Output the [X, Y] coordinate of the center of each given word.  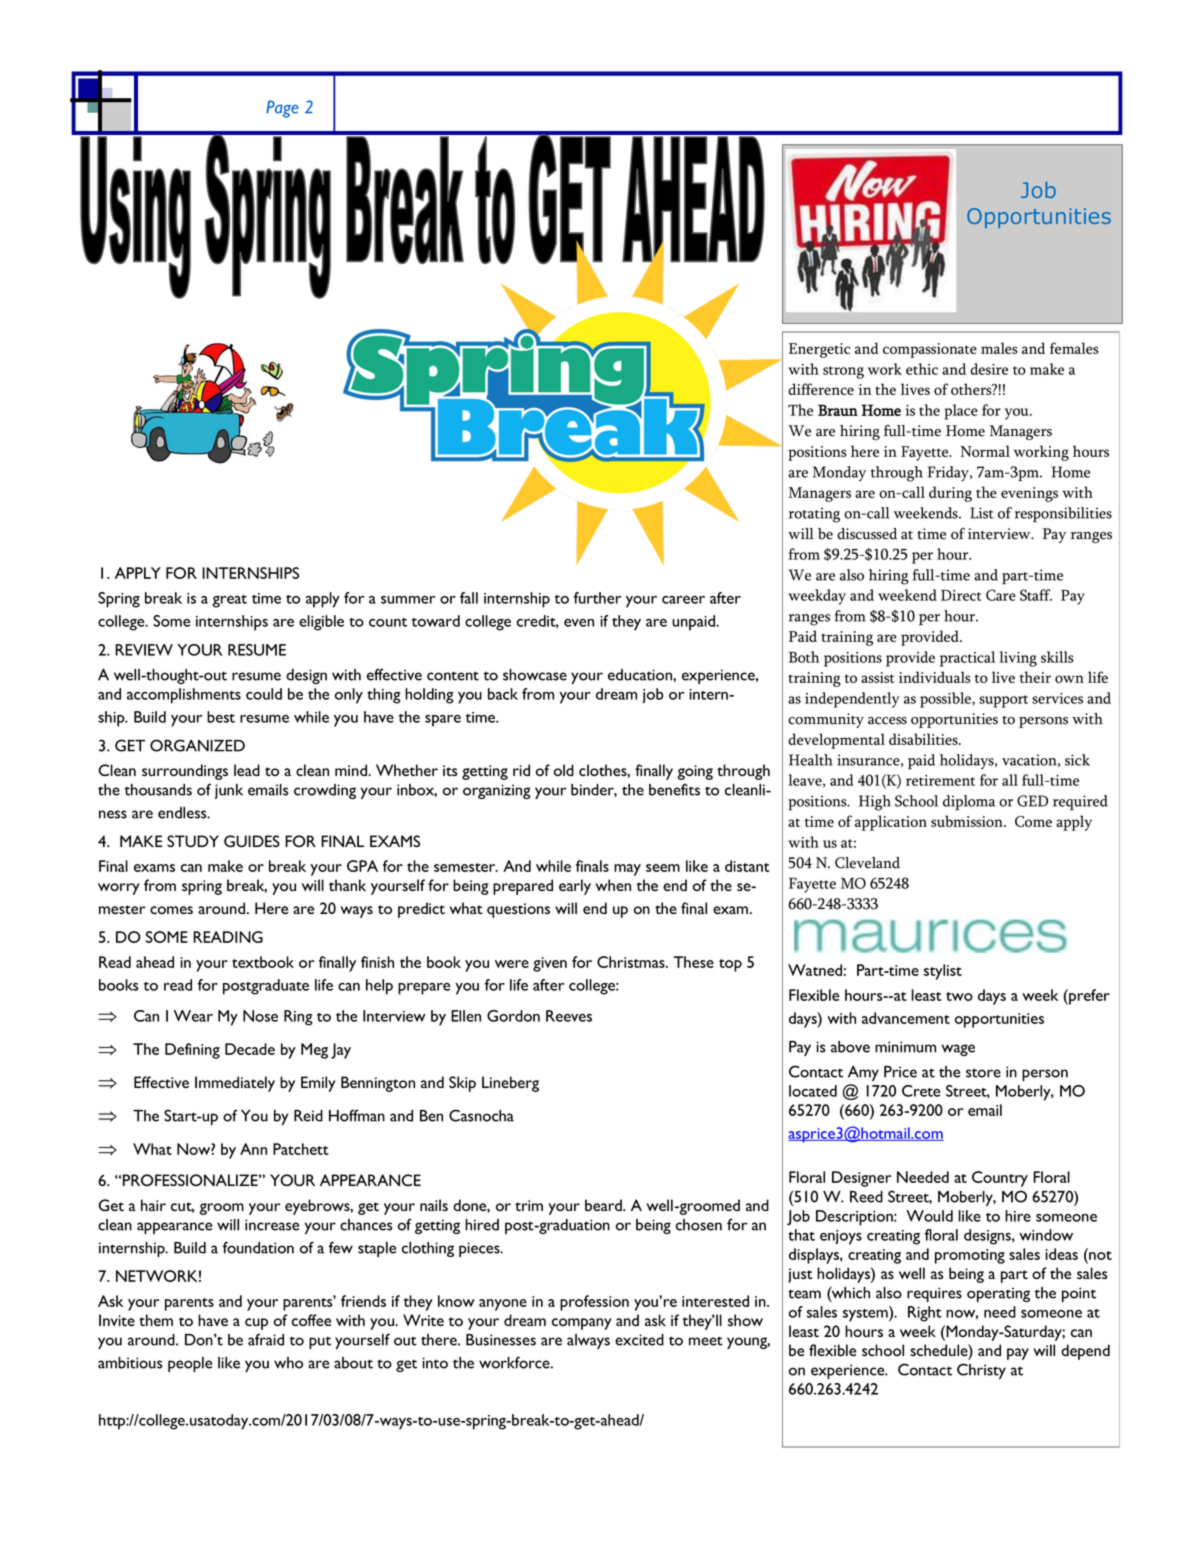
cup [256, 1324]
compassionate [930, 350]
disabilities [924, 739]
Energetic [819, 350]
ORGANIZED [197, 745]
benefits [674, 789]
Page [282, 109]
